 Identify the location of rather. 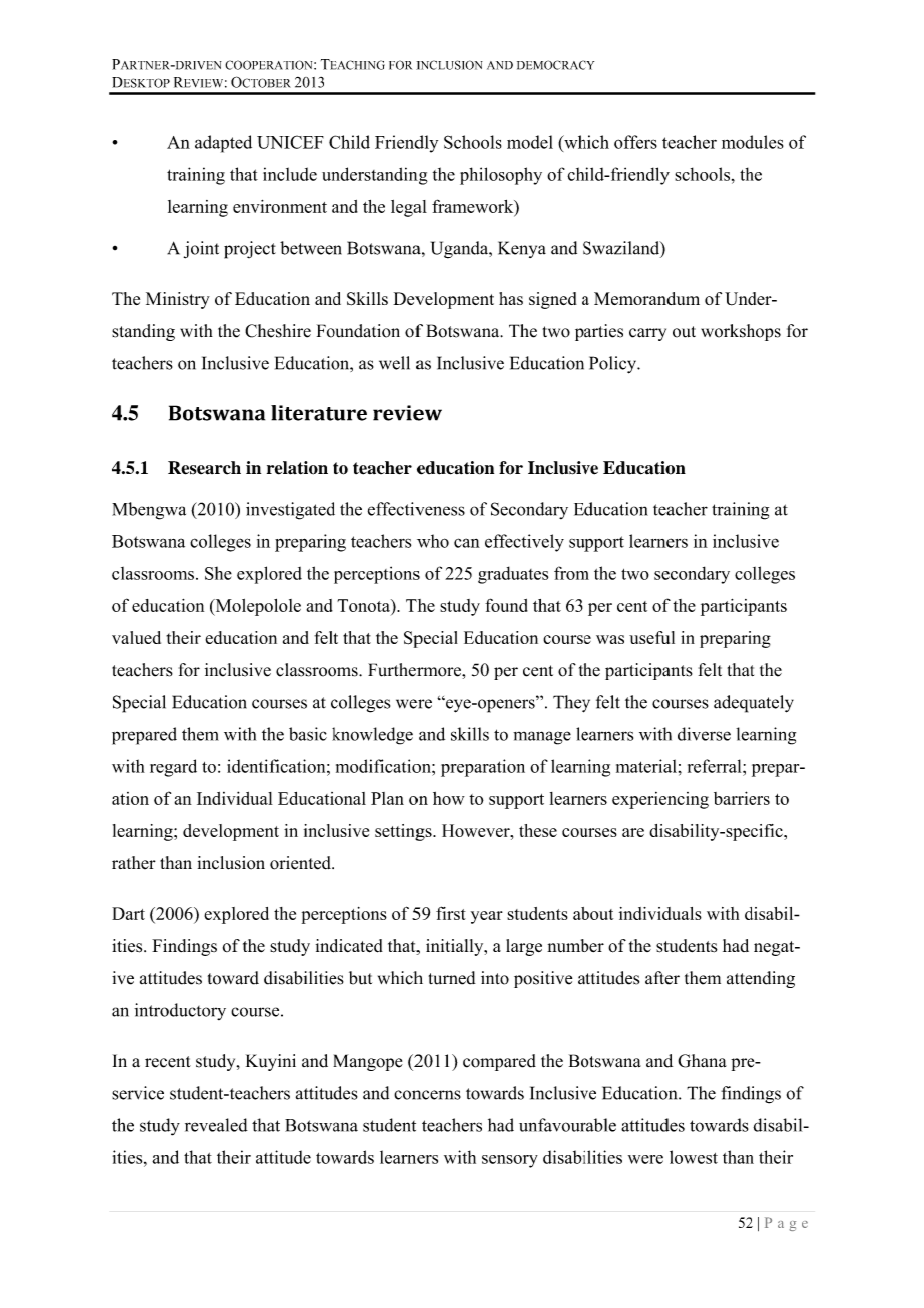
(134, 862).
